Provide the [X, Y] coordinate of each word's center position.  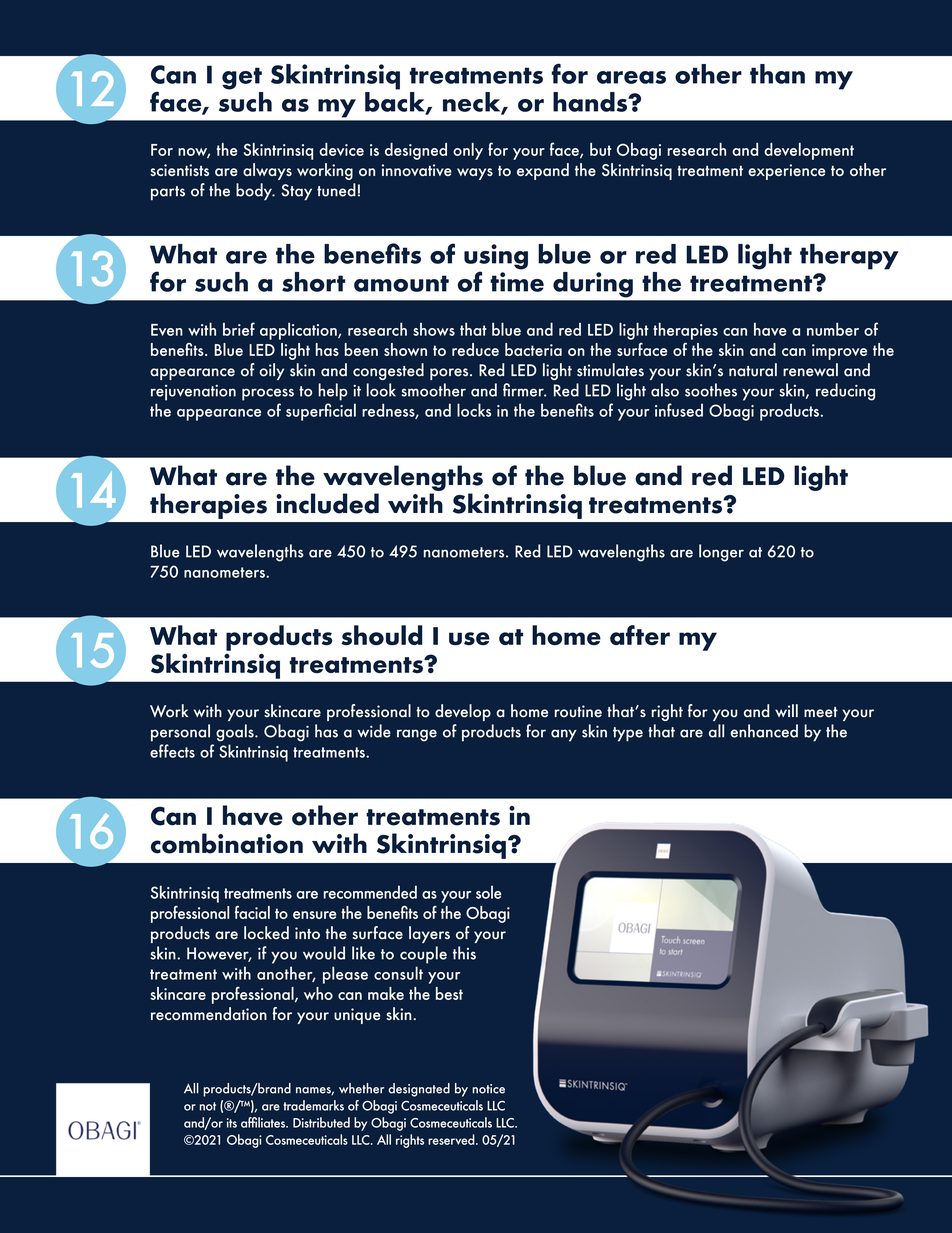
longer [721, 553]
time [517, 282]
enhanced [764, 731]
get [242, 78]
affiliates [264, 1122]
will [786, 710]
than [777, 74]
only [468, 151]
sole [489, 892]
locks [474, 410]
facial [252, 912]
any [564, 735]
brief [239, 329]
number [833, 329]
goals [236, 733]
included [327, 503]
